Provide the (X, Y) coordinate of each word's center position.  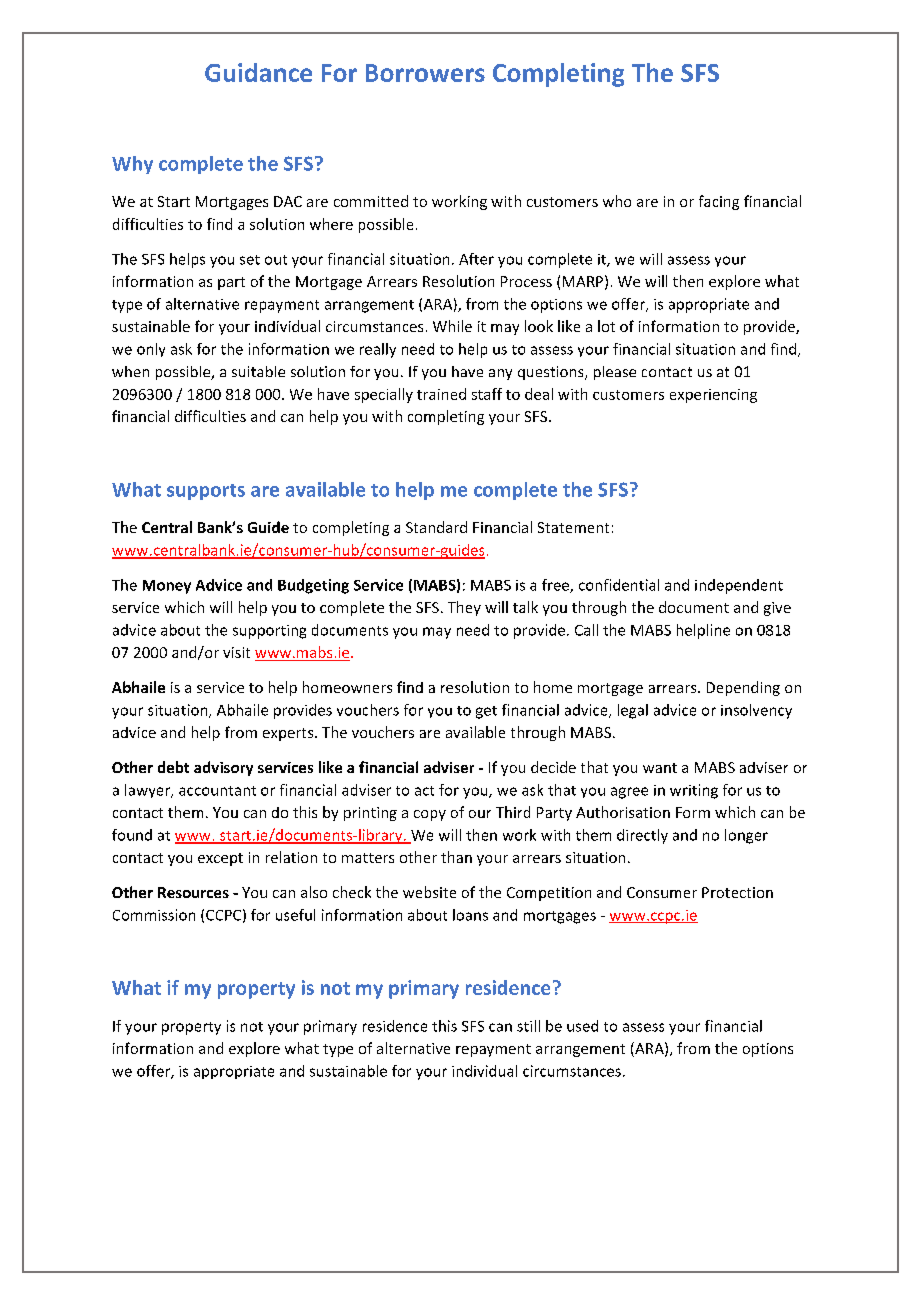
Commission (154, 915)
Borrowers (425, 73)
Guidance (258, 72)
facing (719, 202)
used (582, 1026)
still (528, 1026)
